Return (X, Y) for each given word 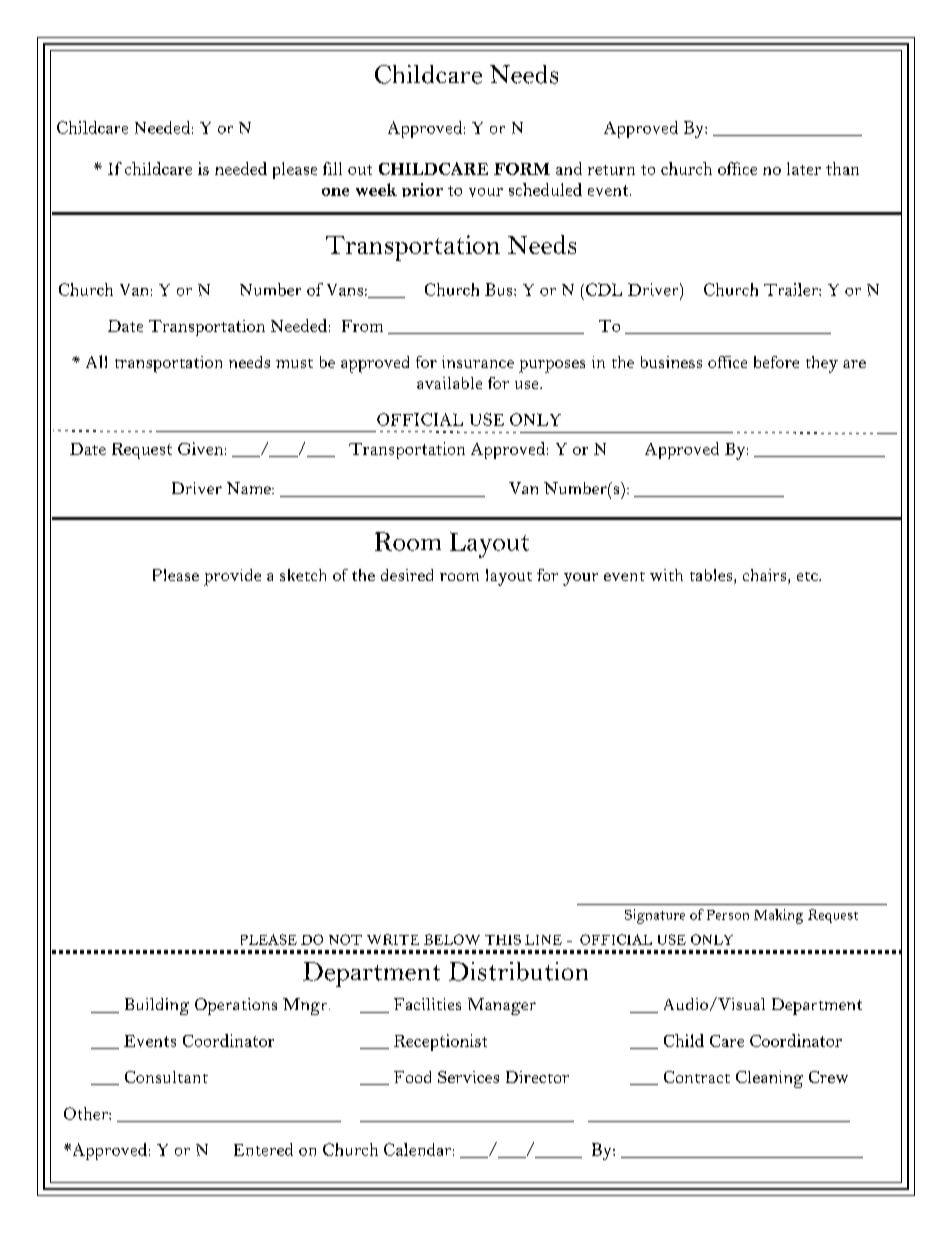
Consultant (166, 1077)
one (335, 192)
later (804, 168)
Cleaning (769, 1079)
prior (422, 190)
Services (468, 1077)
